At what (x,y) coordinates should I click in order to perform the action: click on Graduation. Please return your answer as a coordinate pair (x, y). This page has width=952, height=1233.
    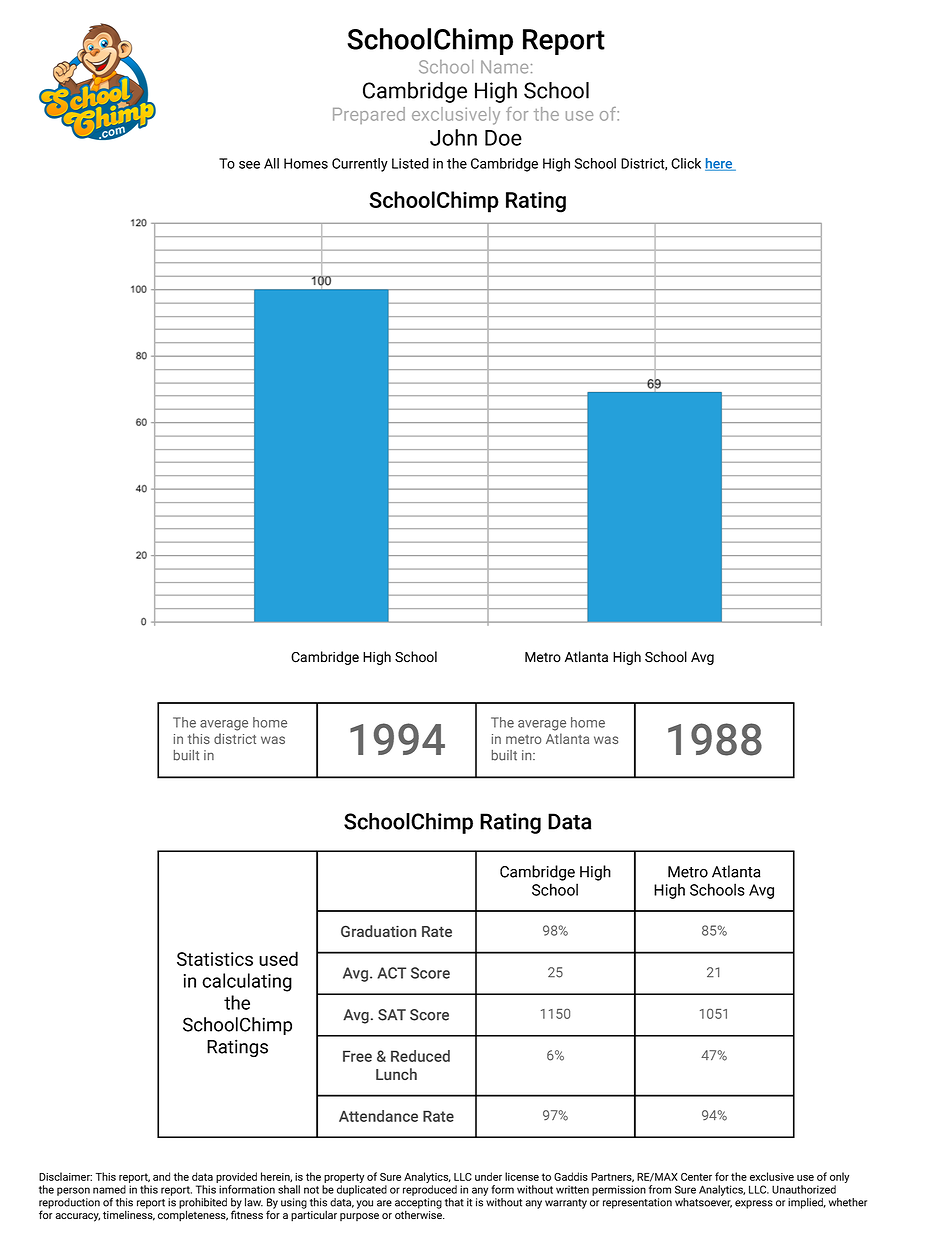
    Looking at the image, I should click on (378, 931).
